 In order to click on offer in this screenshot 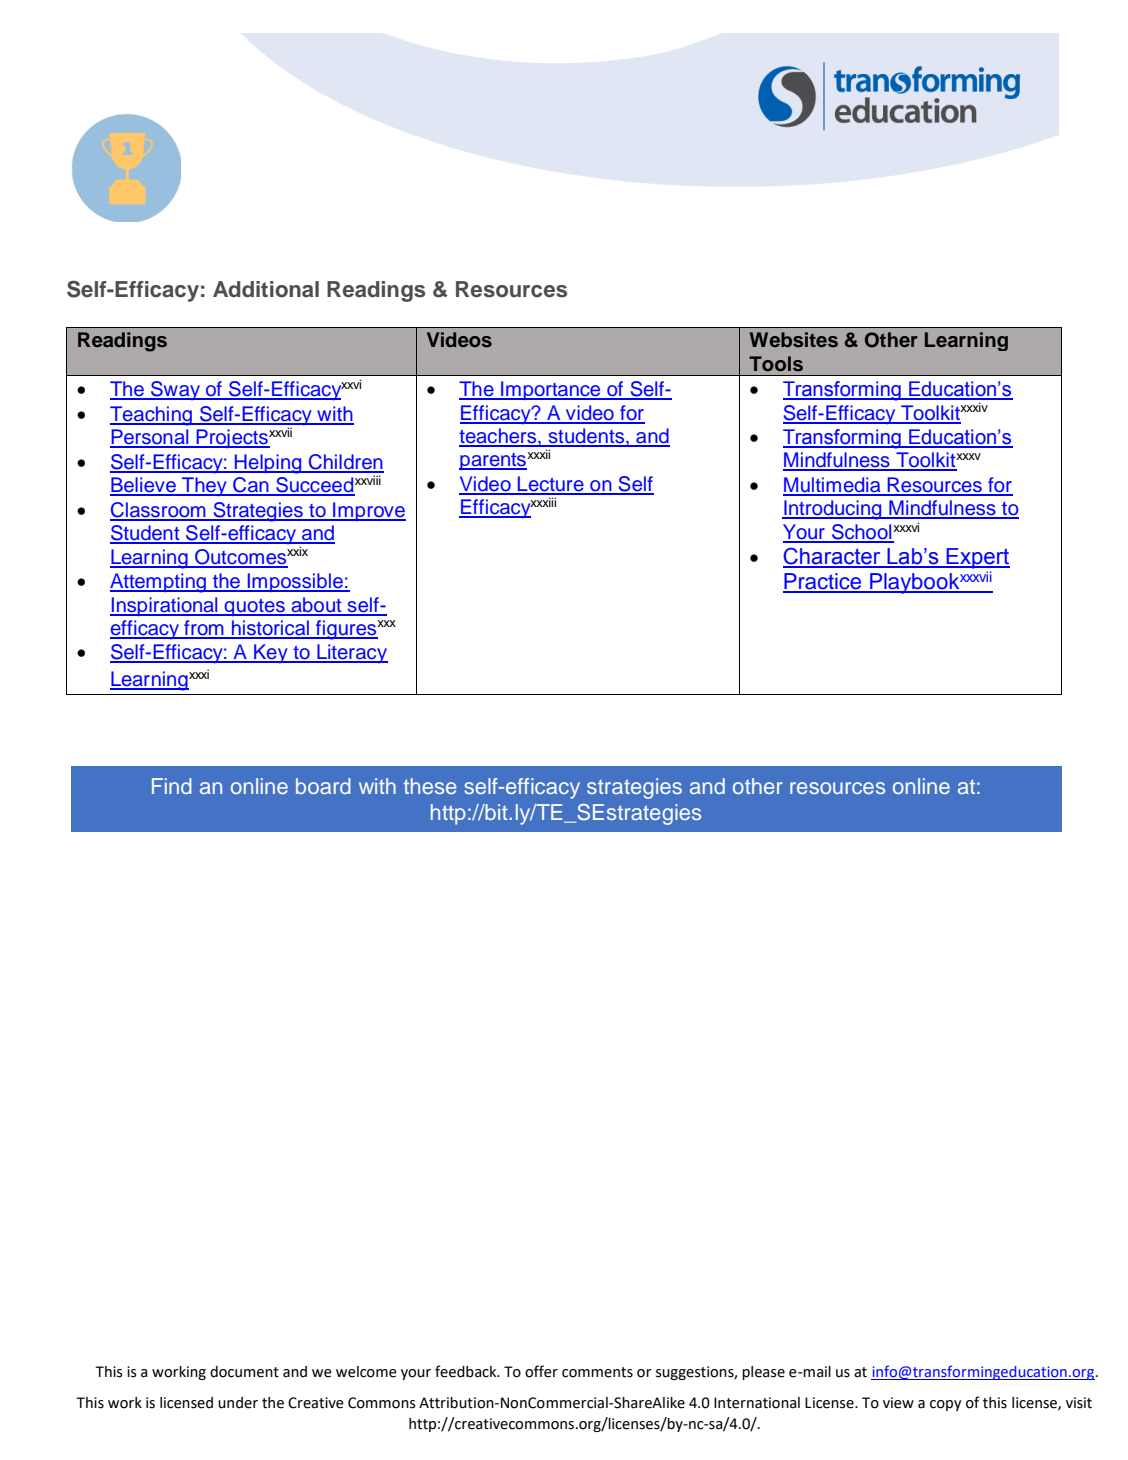, I will do `click(541, 1371)`.
